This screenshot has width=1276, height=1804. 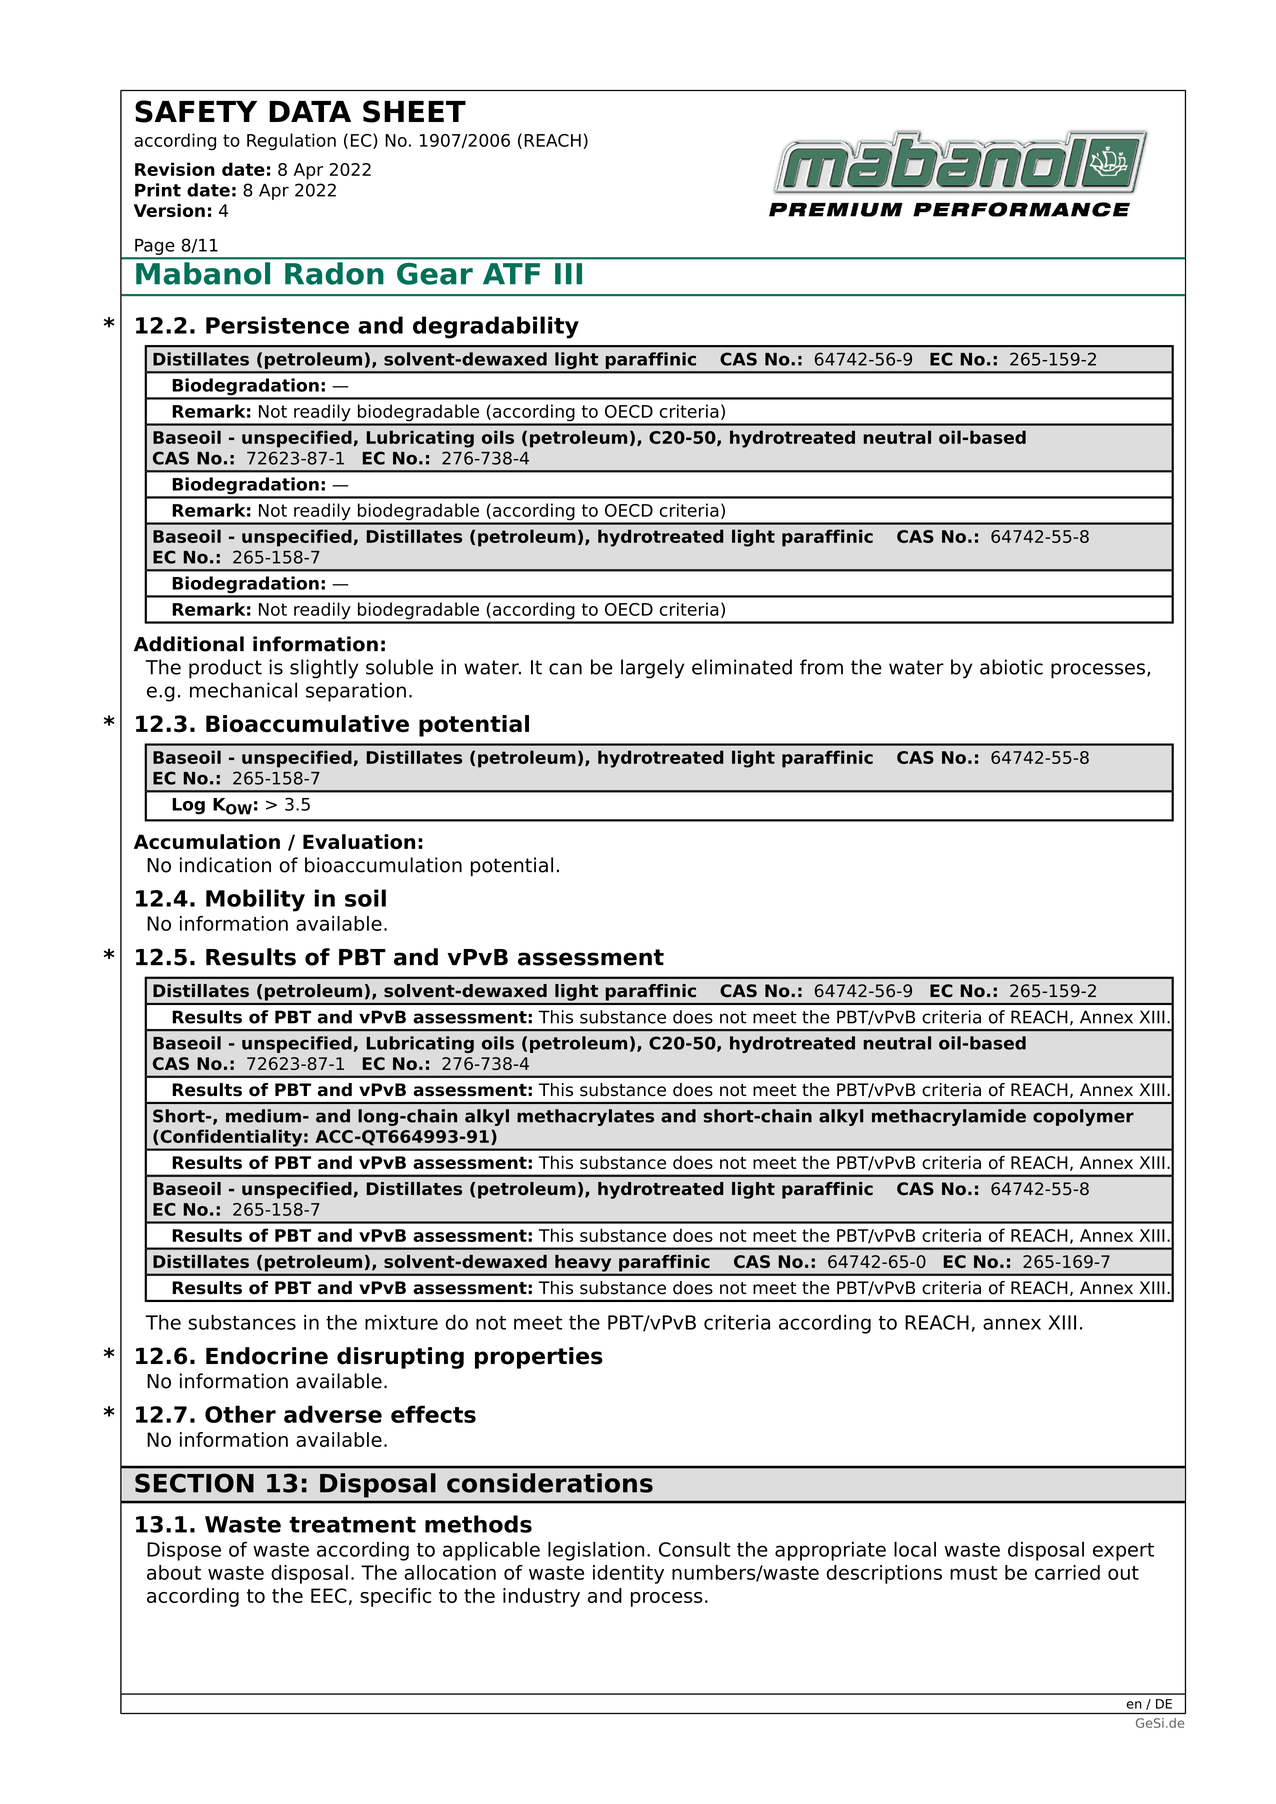 I want to click on Mobility, so click(x=255, y=900).
